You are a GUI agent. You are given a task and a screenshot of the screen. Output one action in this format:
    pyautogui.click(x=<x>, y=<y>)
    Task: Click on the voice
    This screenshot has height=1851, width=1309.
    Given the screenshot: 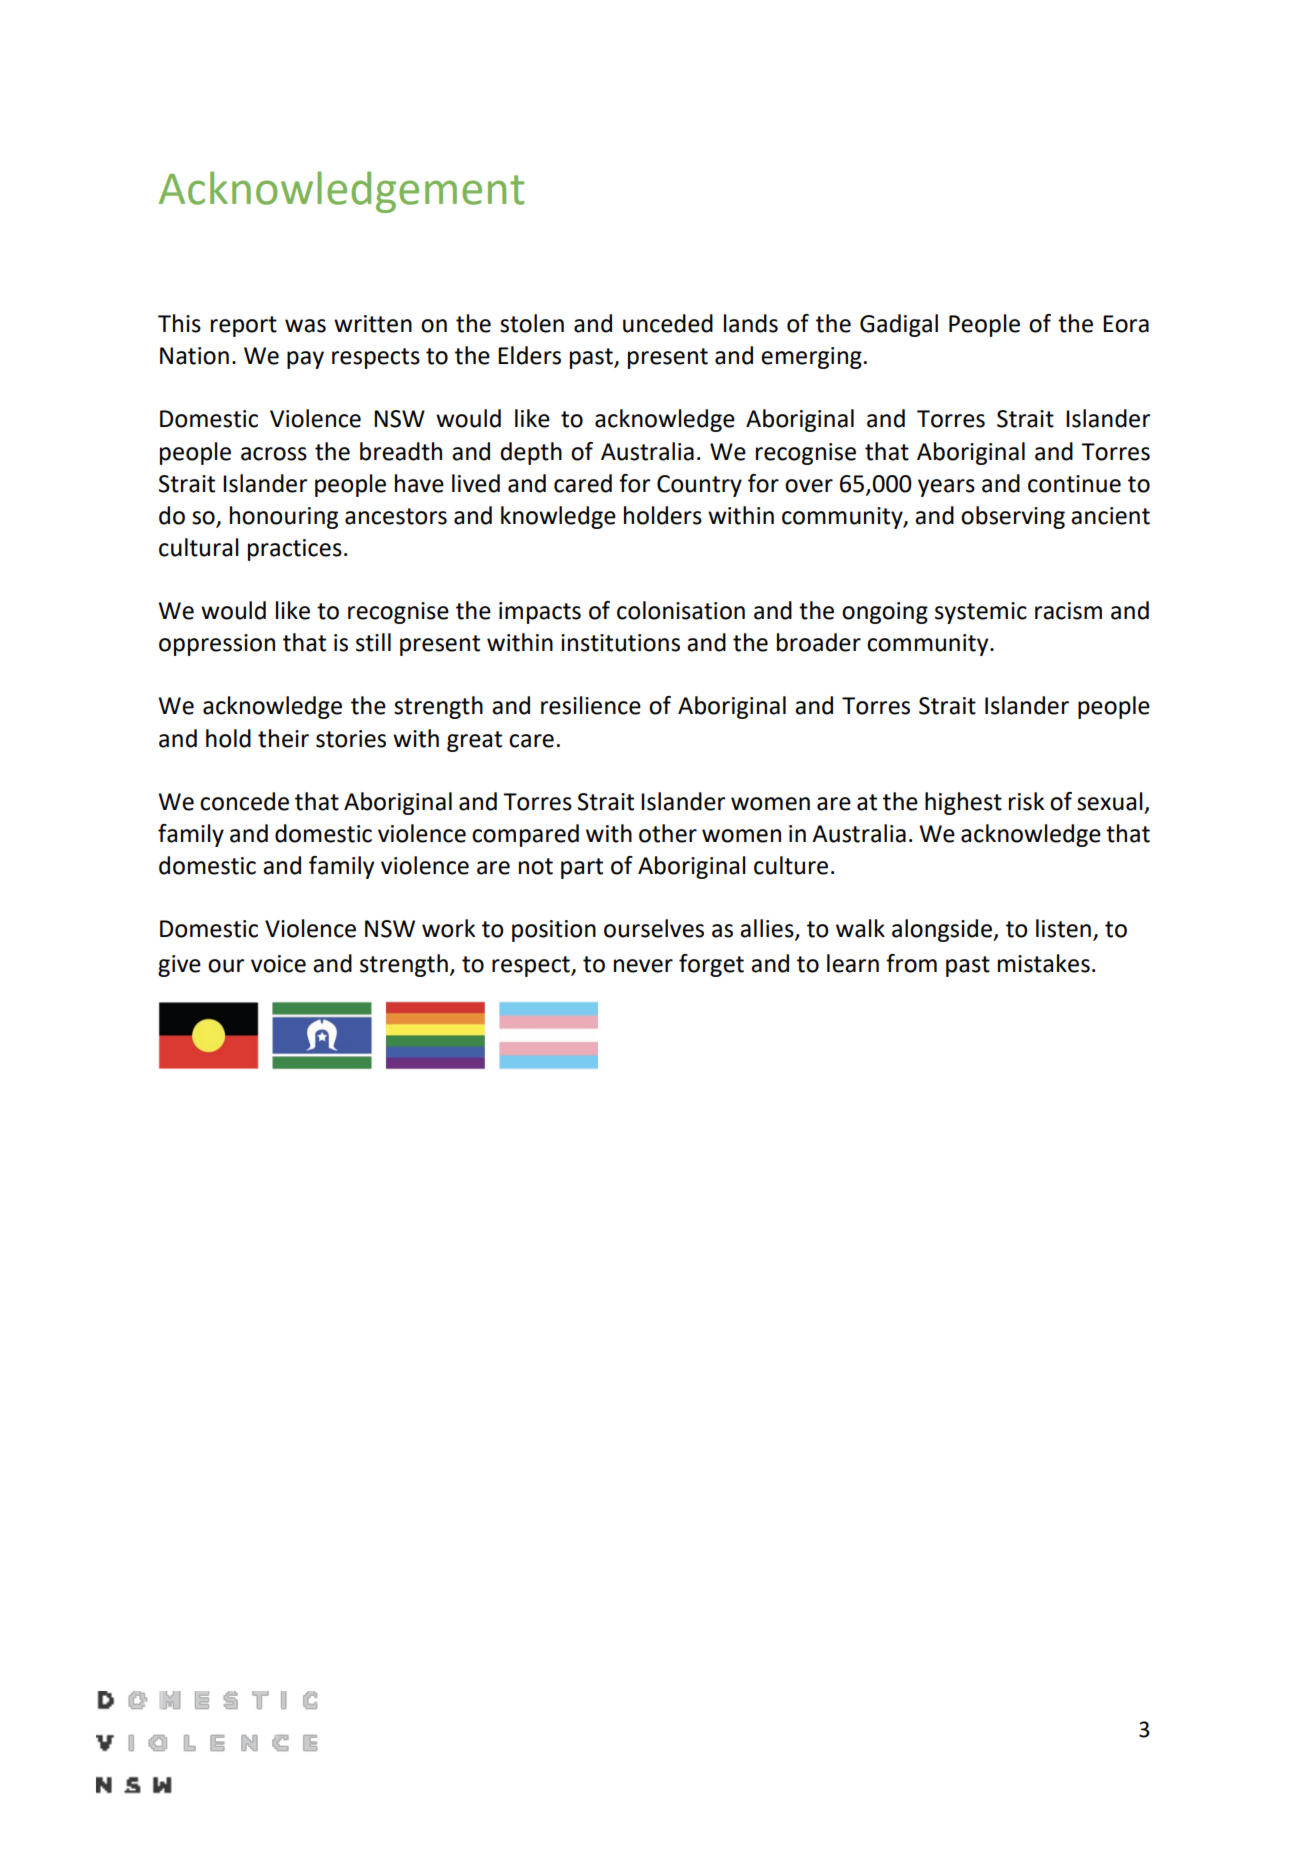 What is the action you would take?
    pyautogui.click(x=278, y=964)
